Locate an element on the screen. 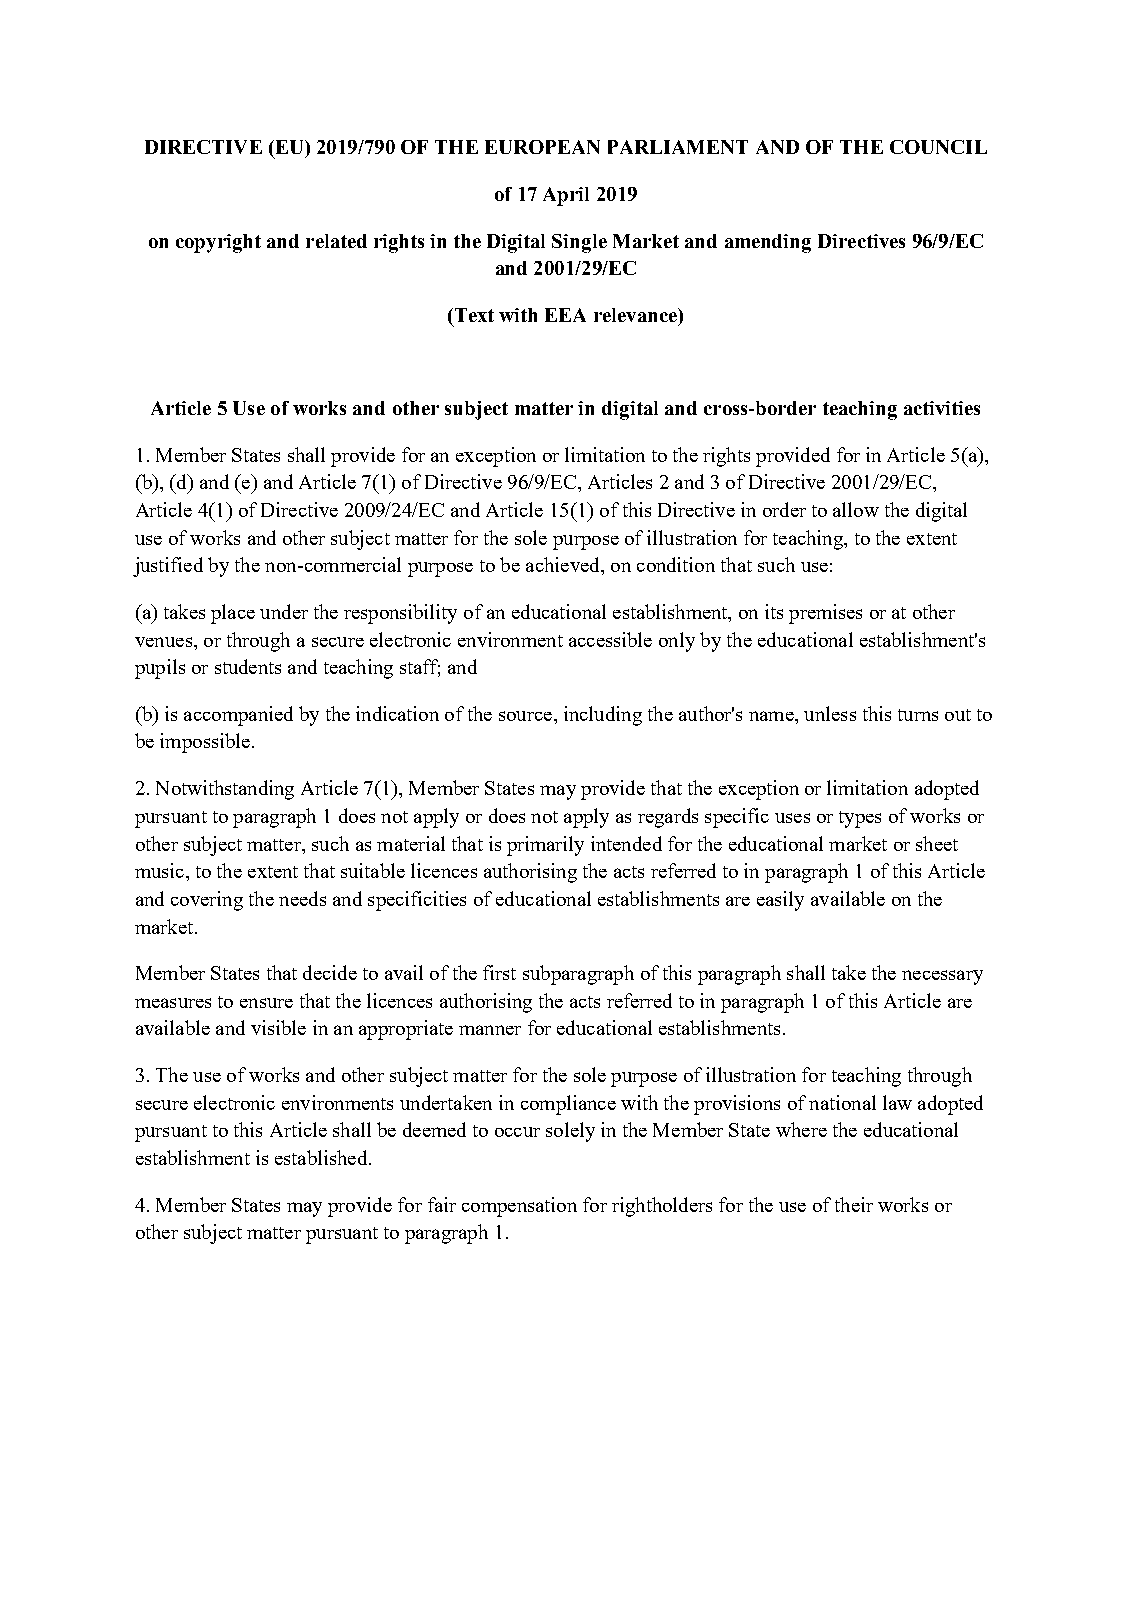 This screenshot has width=1131, height=1600. April is located at coordinates (566, 196).
